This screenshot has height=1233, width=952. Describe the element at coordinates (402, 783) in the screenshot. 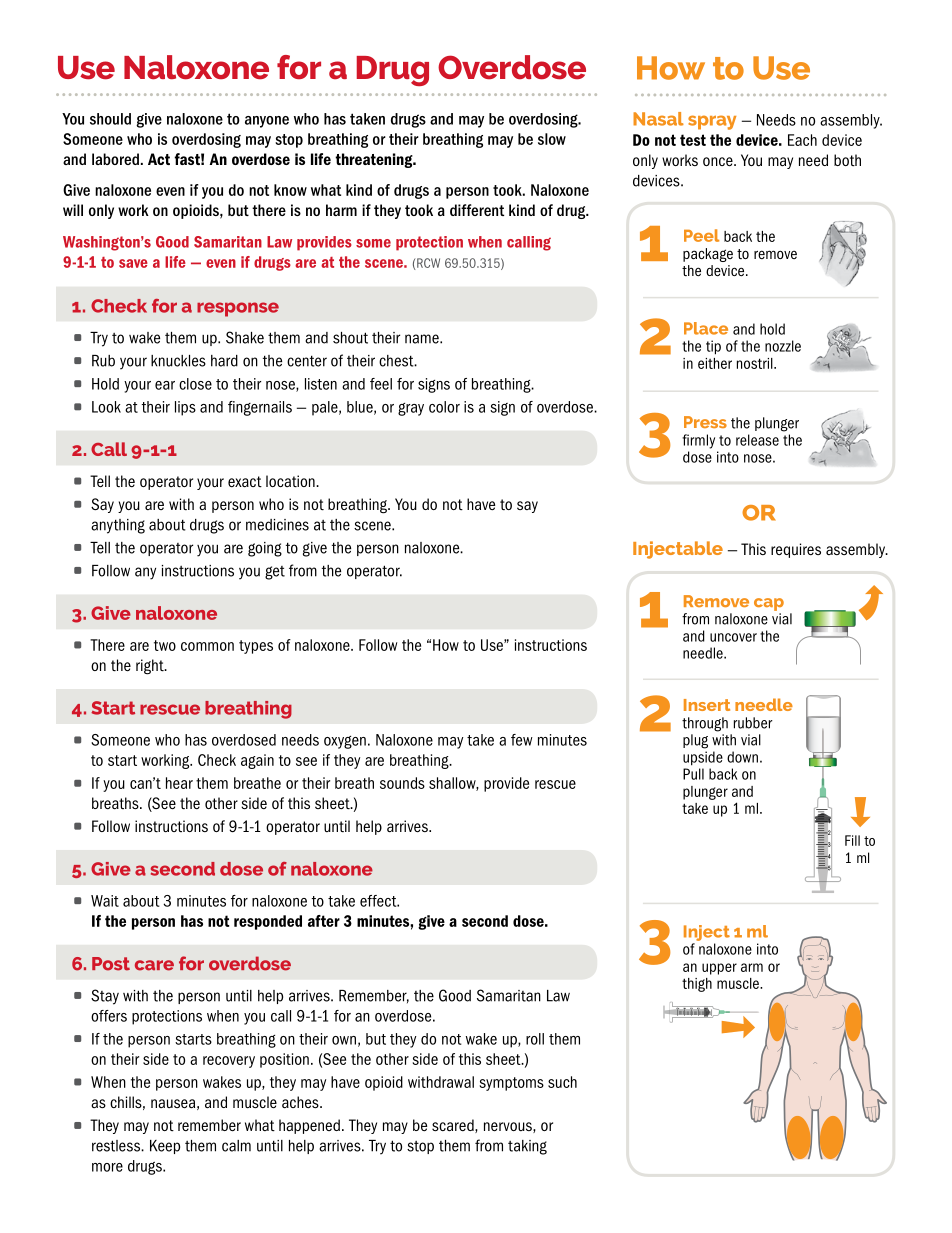

I see `sounds` at that location.
